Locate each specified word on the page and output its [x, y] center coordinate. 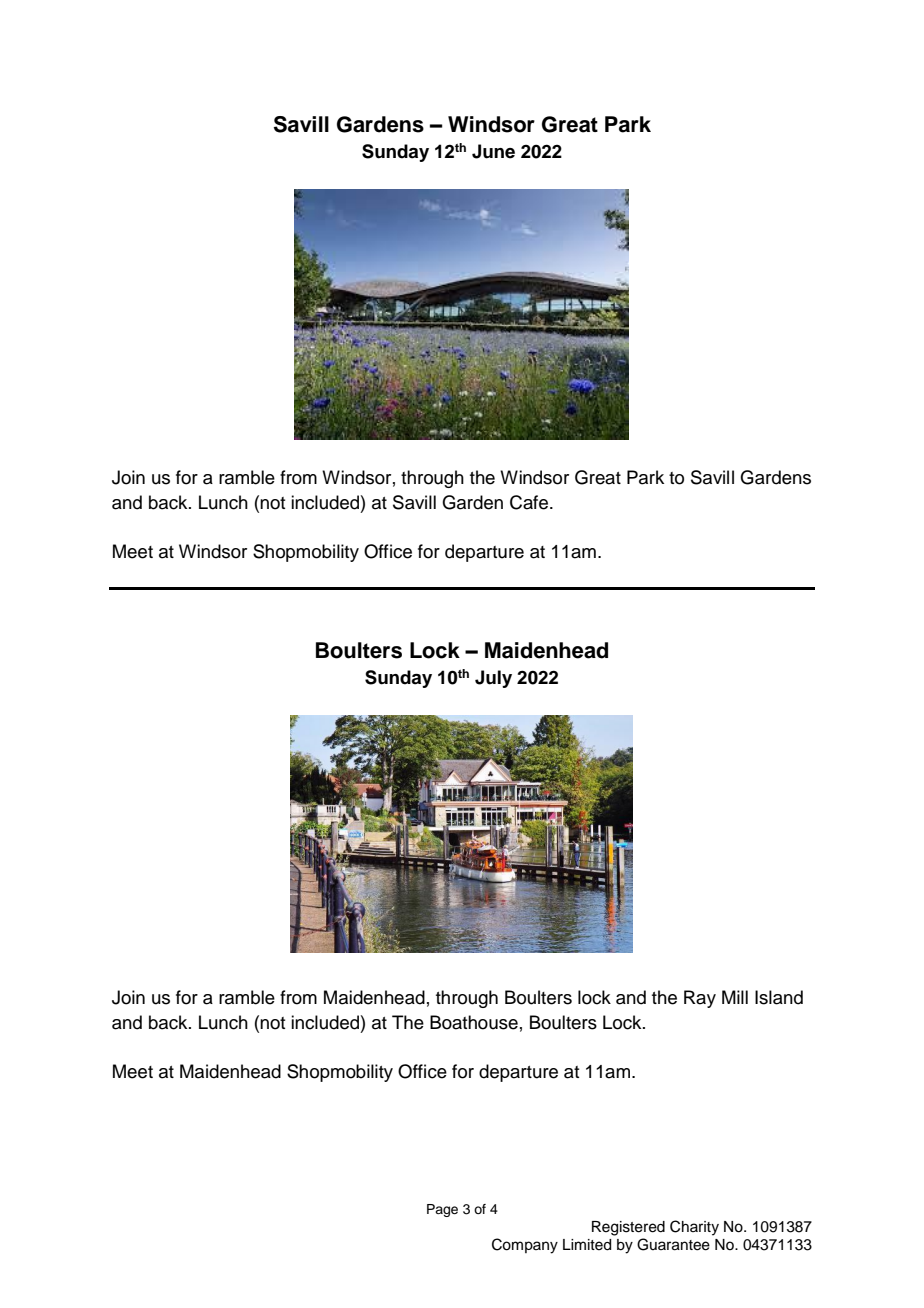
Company [525, 1246]
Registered [628, 1228]
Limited [587, 1245]
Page [442, 1210]
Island [779, 997]
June [493, 151]
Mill [735, 997]
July [493, 679]
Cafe [530, 502]
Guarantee [673, 1244]
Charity [694, 1228]
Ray [700, 999]
